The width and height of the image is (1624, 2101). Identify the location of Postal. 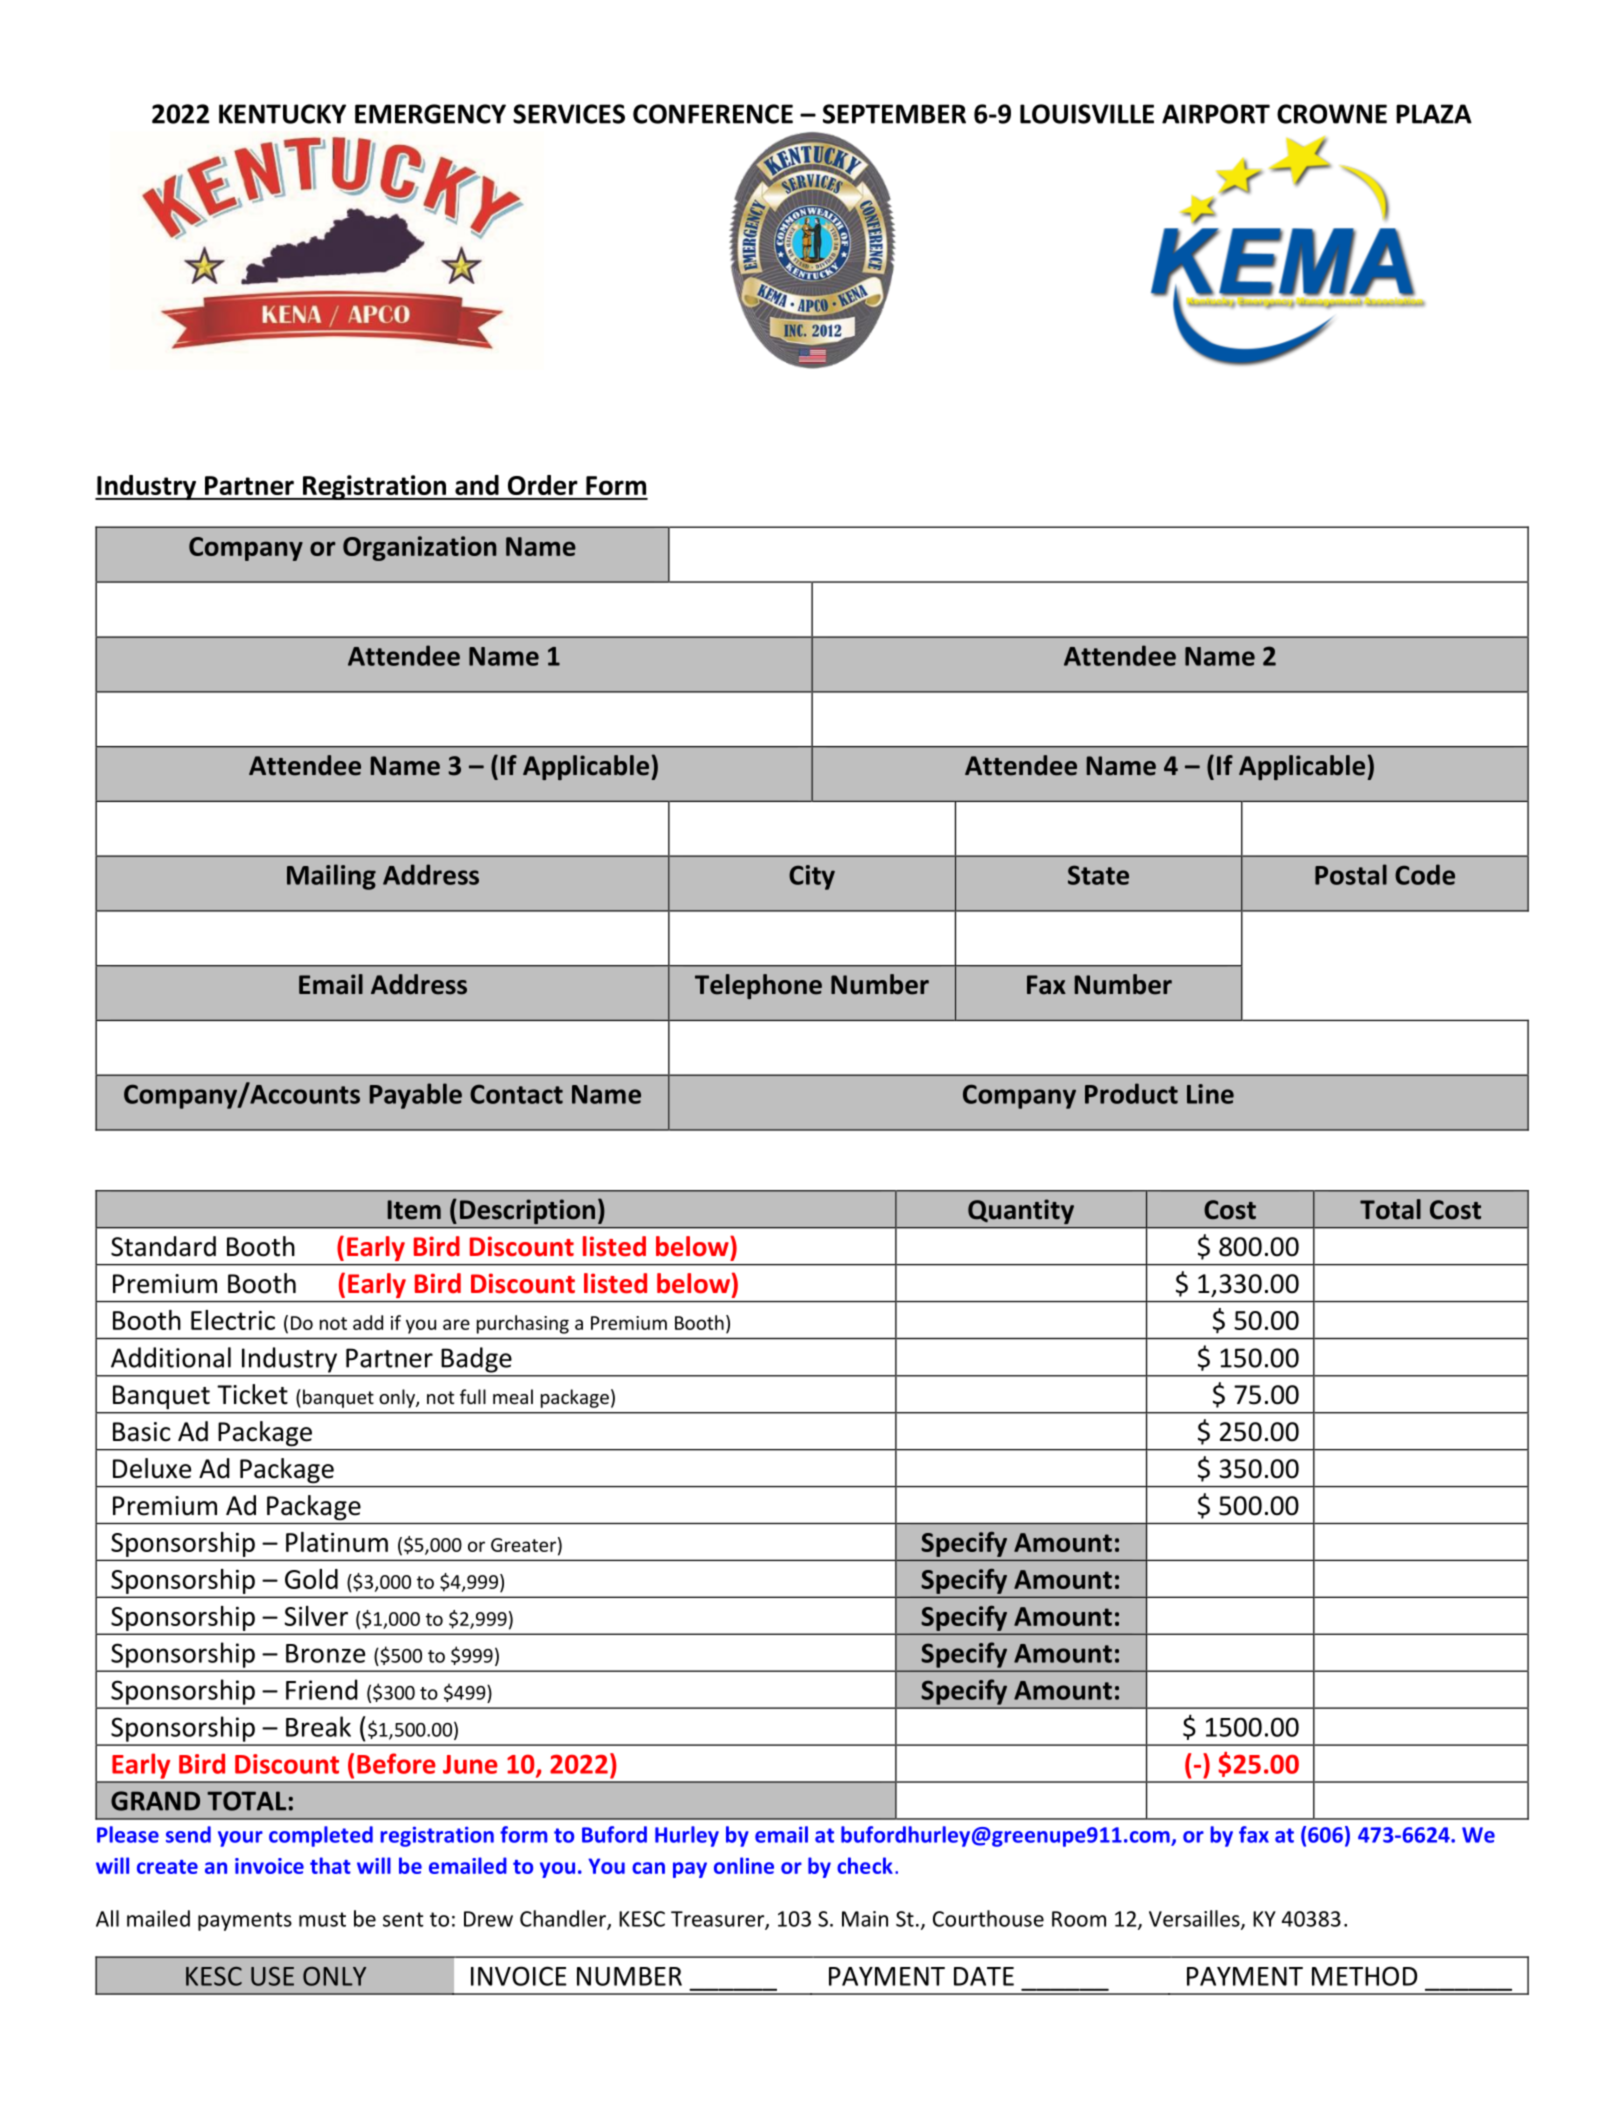
(1351, 874).
